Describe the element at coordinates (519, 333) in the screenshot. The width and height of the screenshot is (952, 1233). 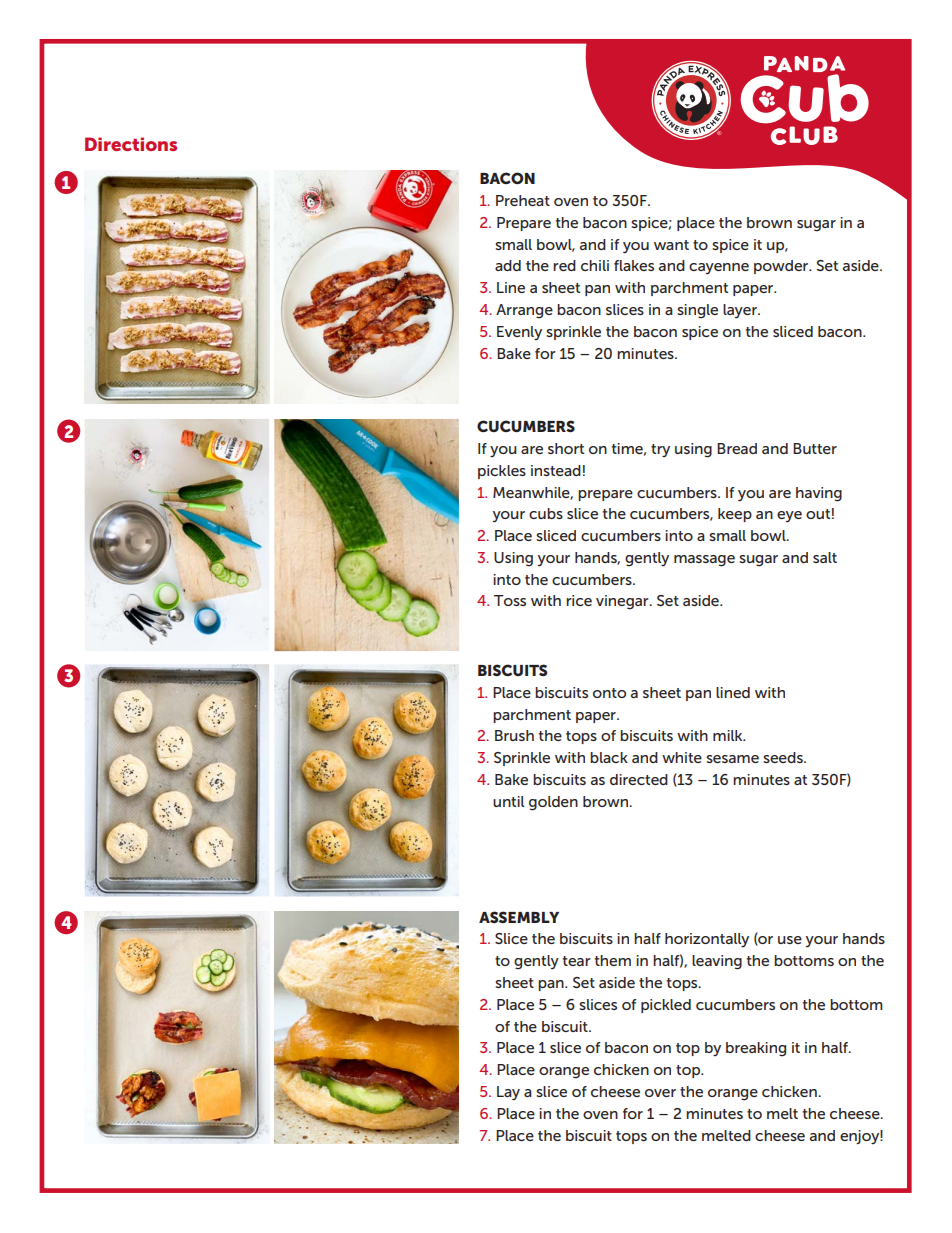
I see `Evenly` at that location.
